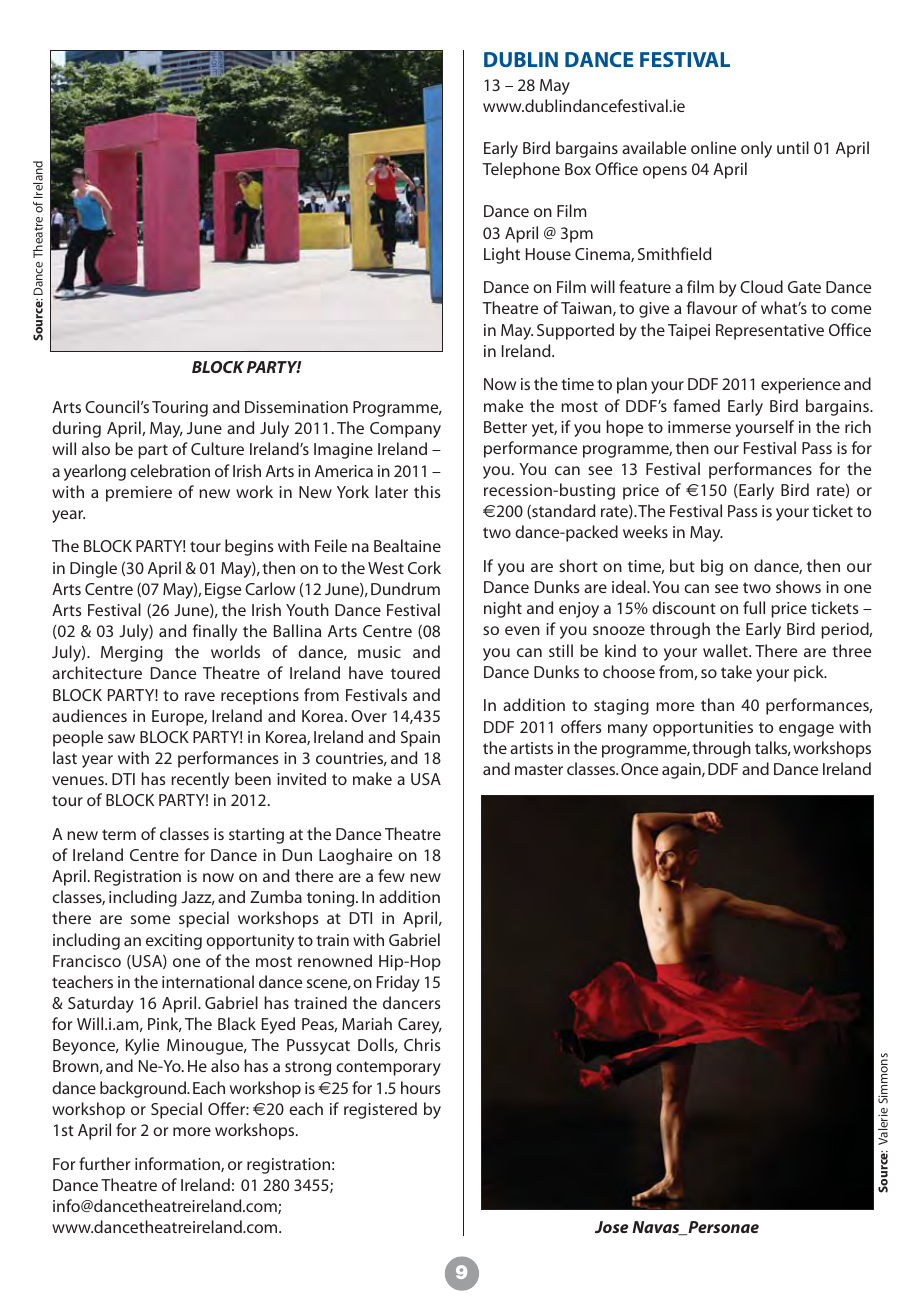 The width and height of the image is (924, 1311). Describe the element at coordinates (380, 1110) in the image. I see `registered` at that location.
